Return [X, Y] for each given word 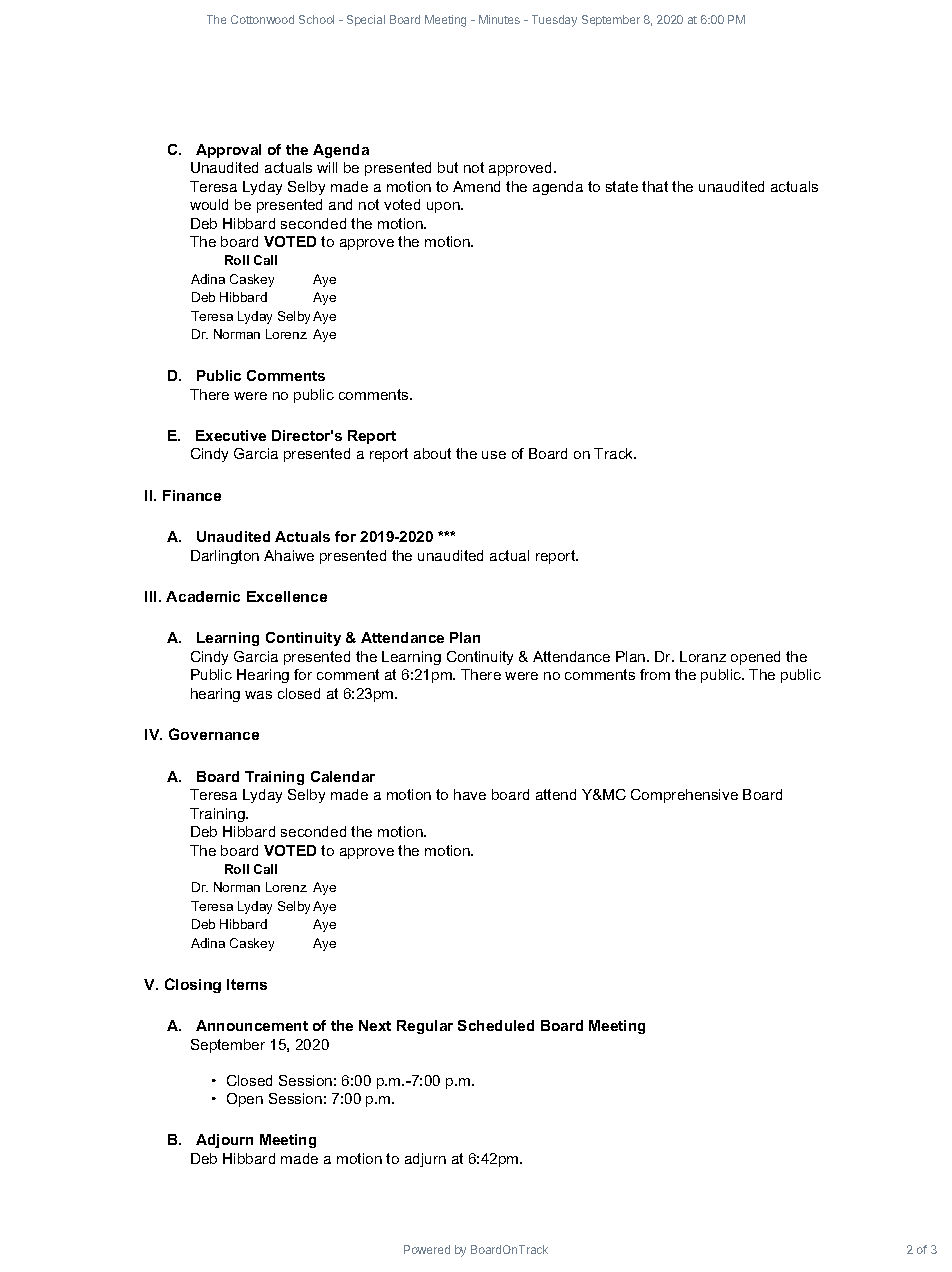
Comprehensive [684, 796]
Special [366, 20]
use [494, 455]
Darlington [225, 557]
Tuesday [554, 21]
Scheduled [496, 1025]
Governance [214, 734]
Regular [425, 1027]
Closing [193, 985]
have [470, 794]
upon [444, 207]
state [622, 186]
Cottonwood [262, 19]
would [209, 204]
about [432, 453]
